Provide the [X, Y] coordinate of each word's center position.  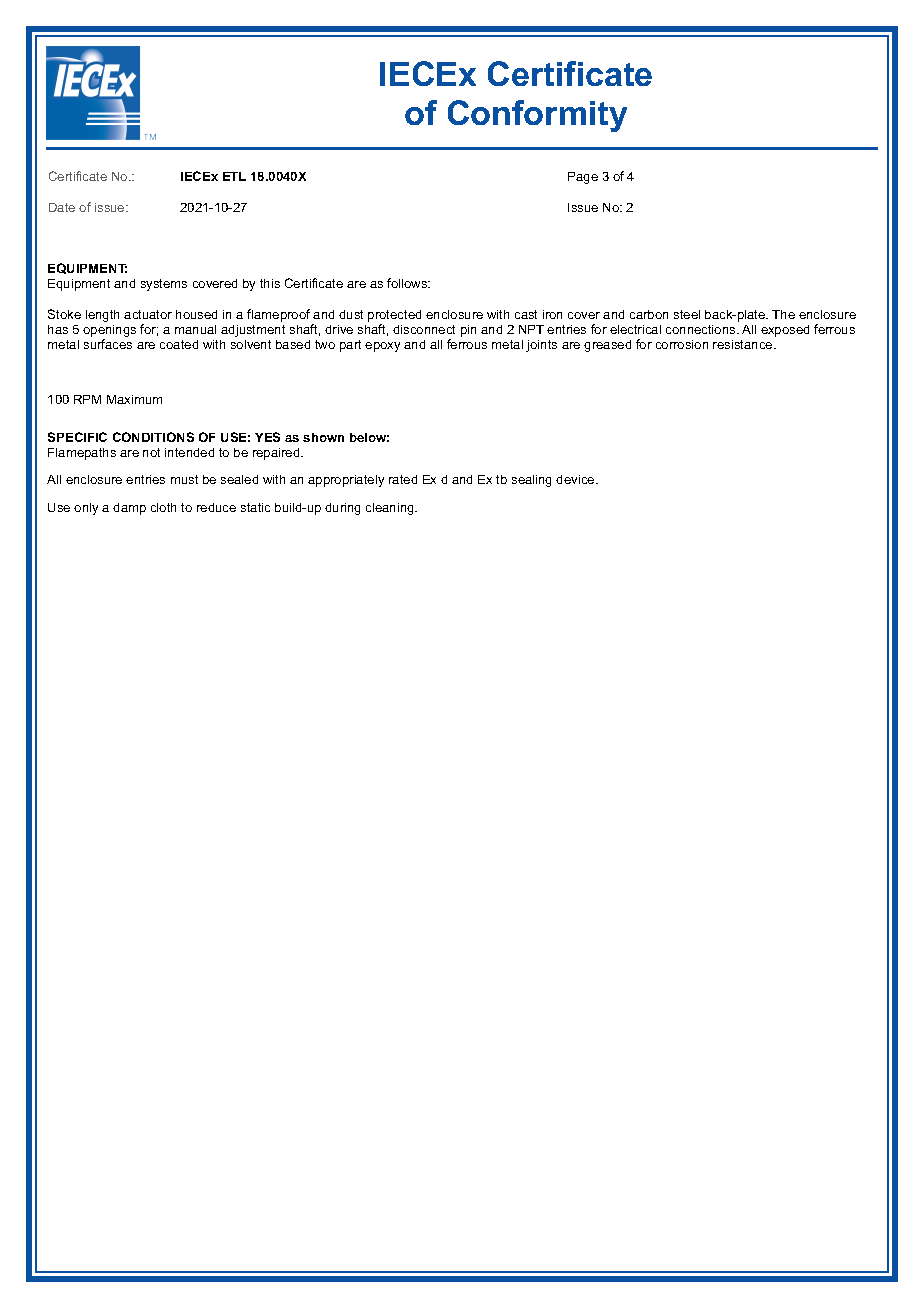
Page [583, 178]
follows [408, 283]
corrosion [682, 344]
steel [687, 314]
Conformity [537, 116]
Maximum [134, 399]
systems [164, 285]
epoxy [382, 347]
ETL [234, 176]
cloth [163, 507]
